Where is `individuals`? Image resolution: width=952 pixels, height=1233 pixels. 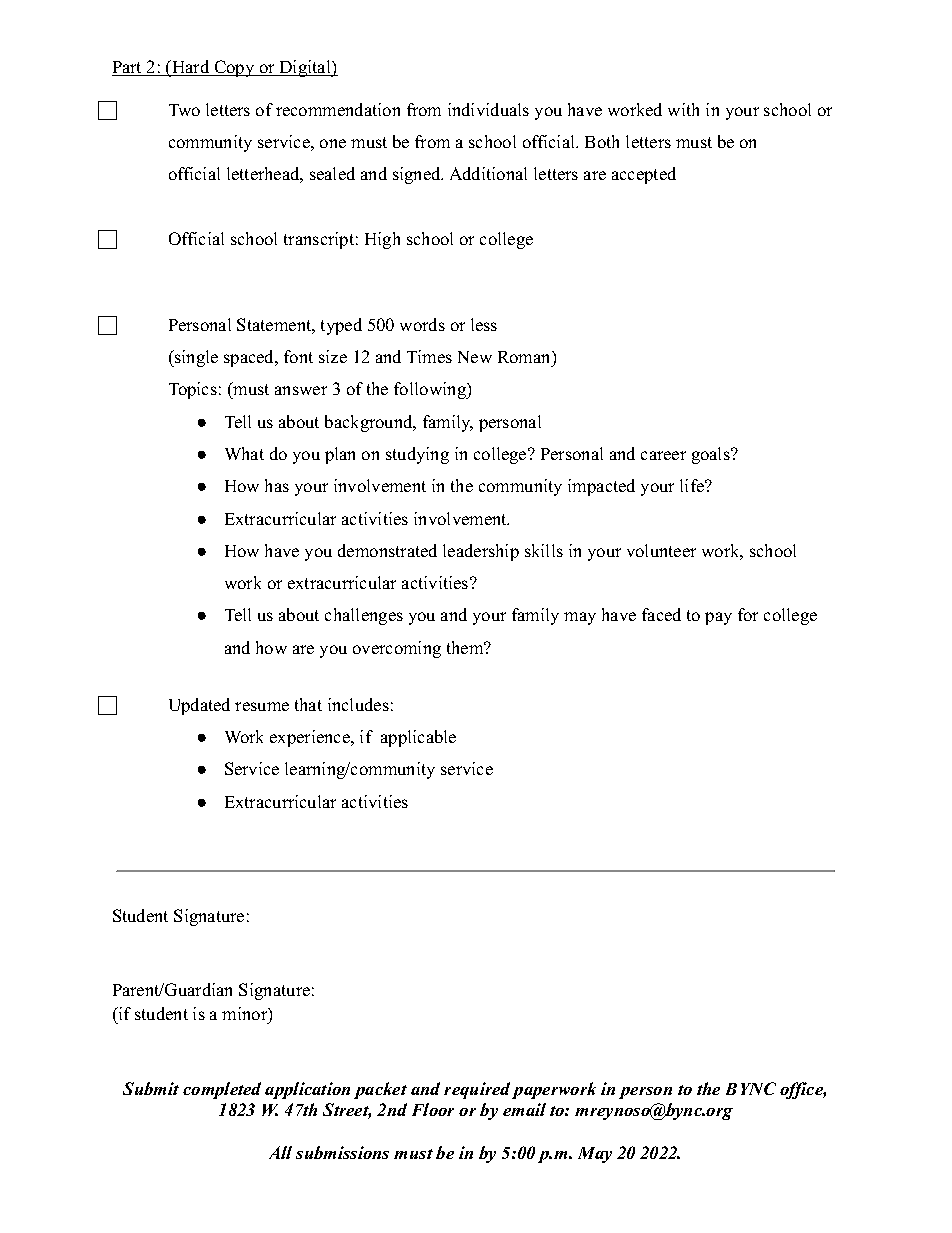 individuals is located at coordinates (488, 109).
